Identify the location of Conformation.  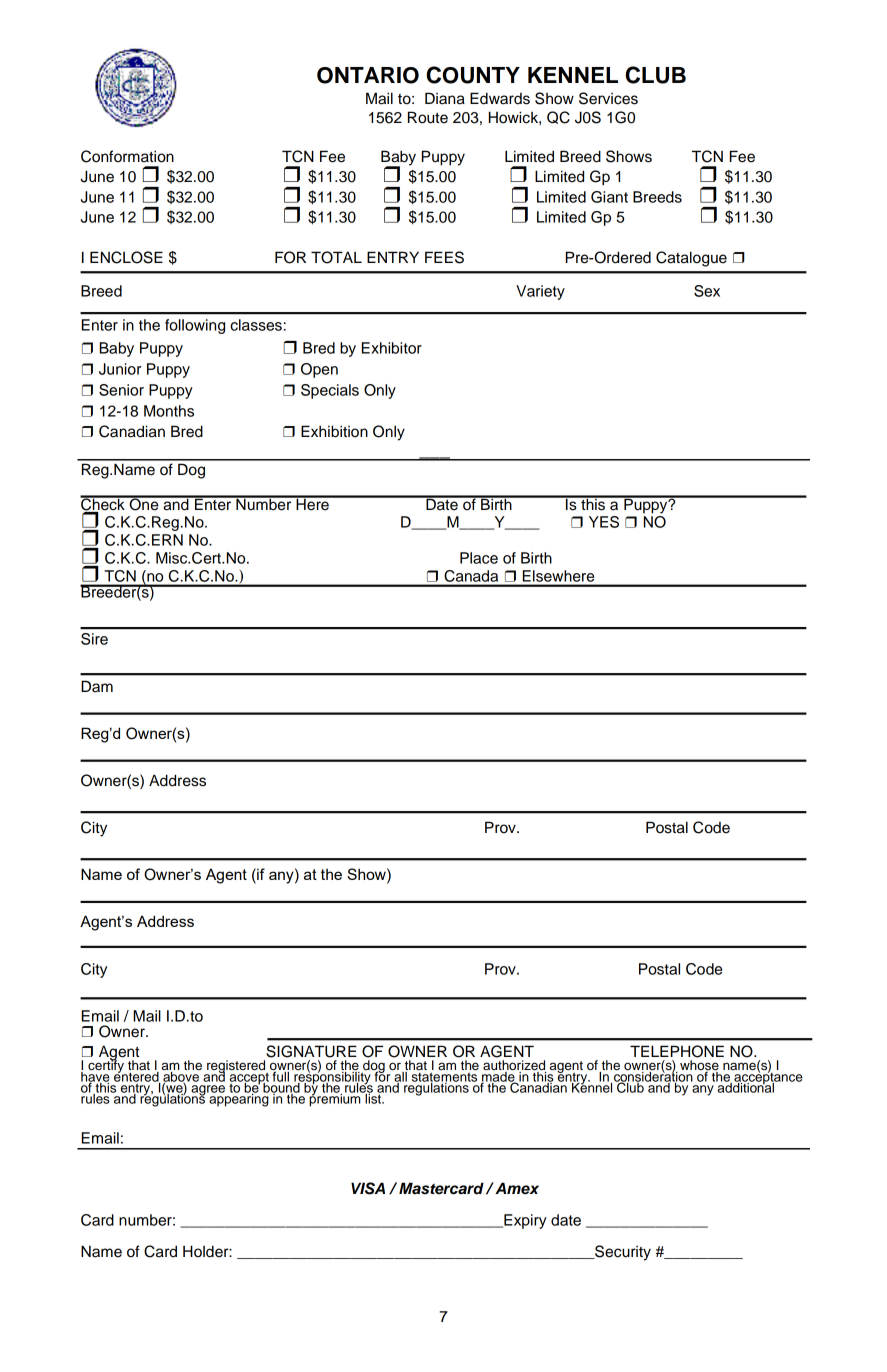
(127, 156).
